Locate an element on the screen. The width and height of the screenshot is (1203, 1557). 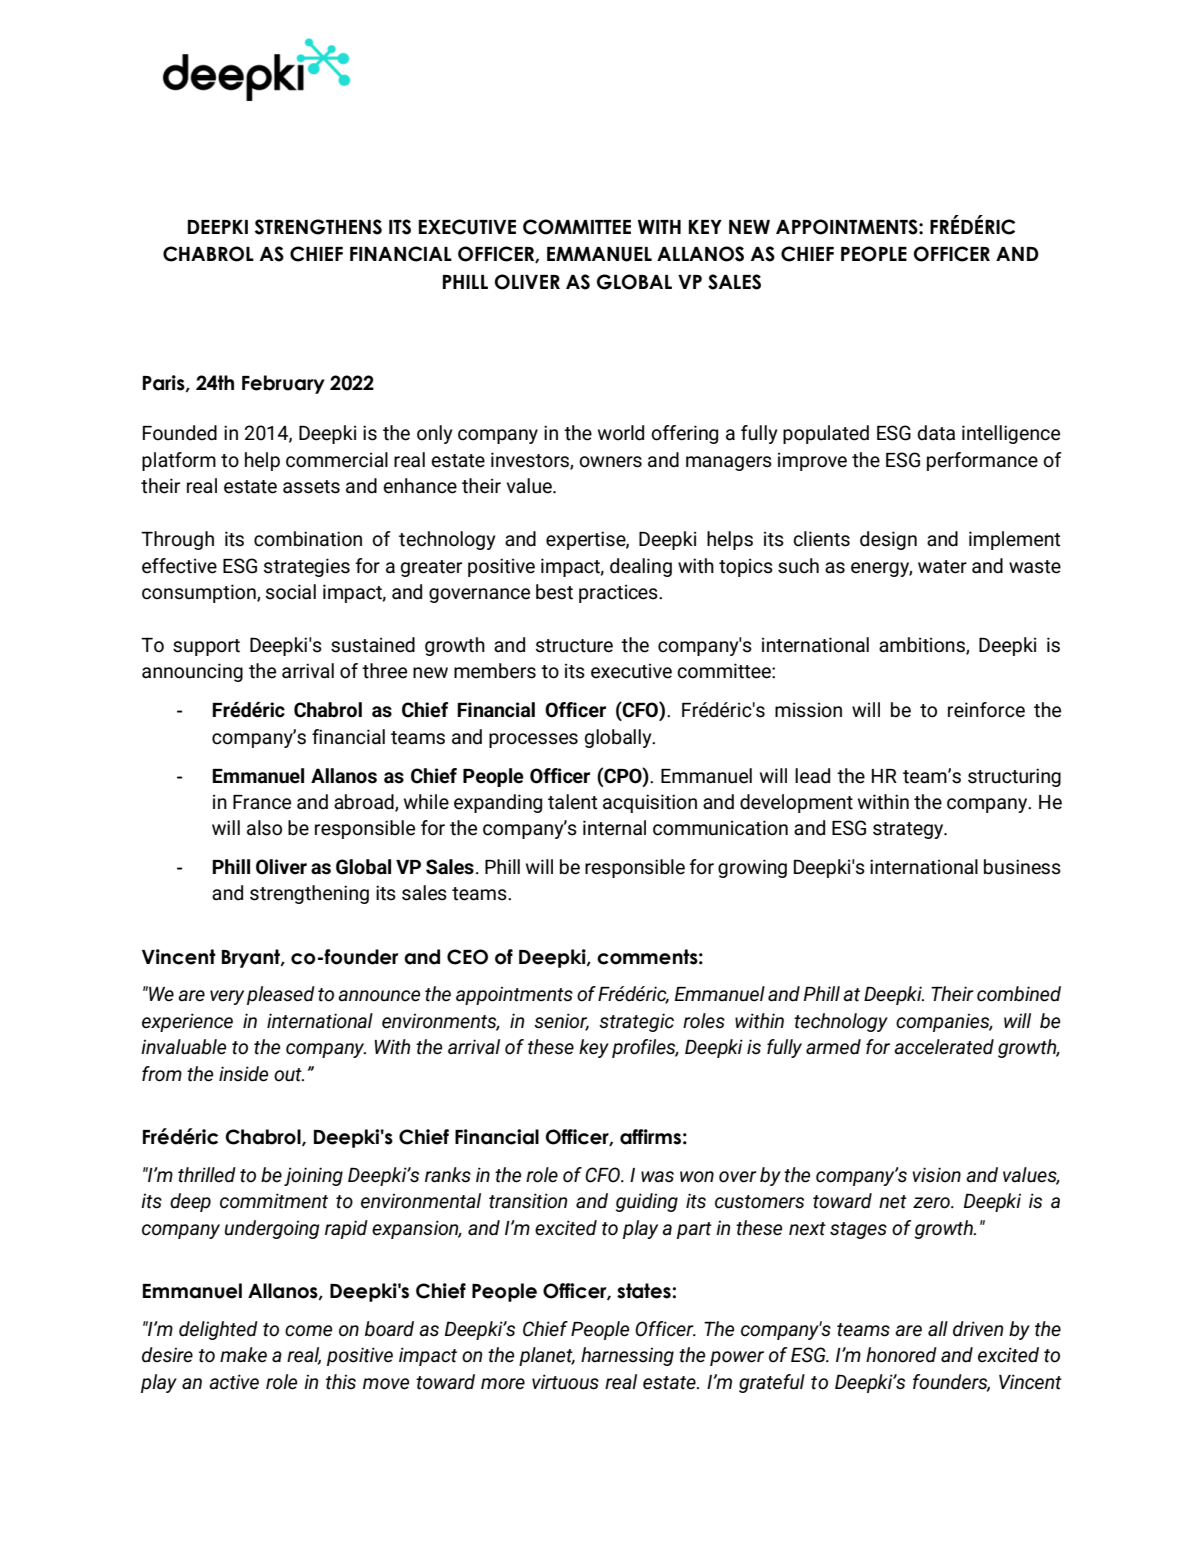
data is located at coordinates (936, 433).
